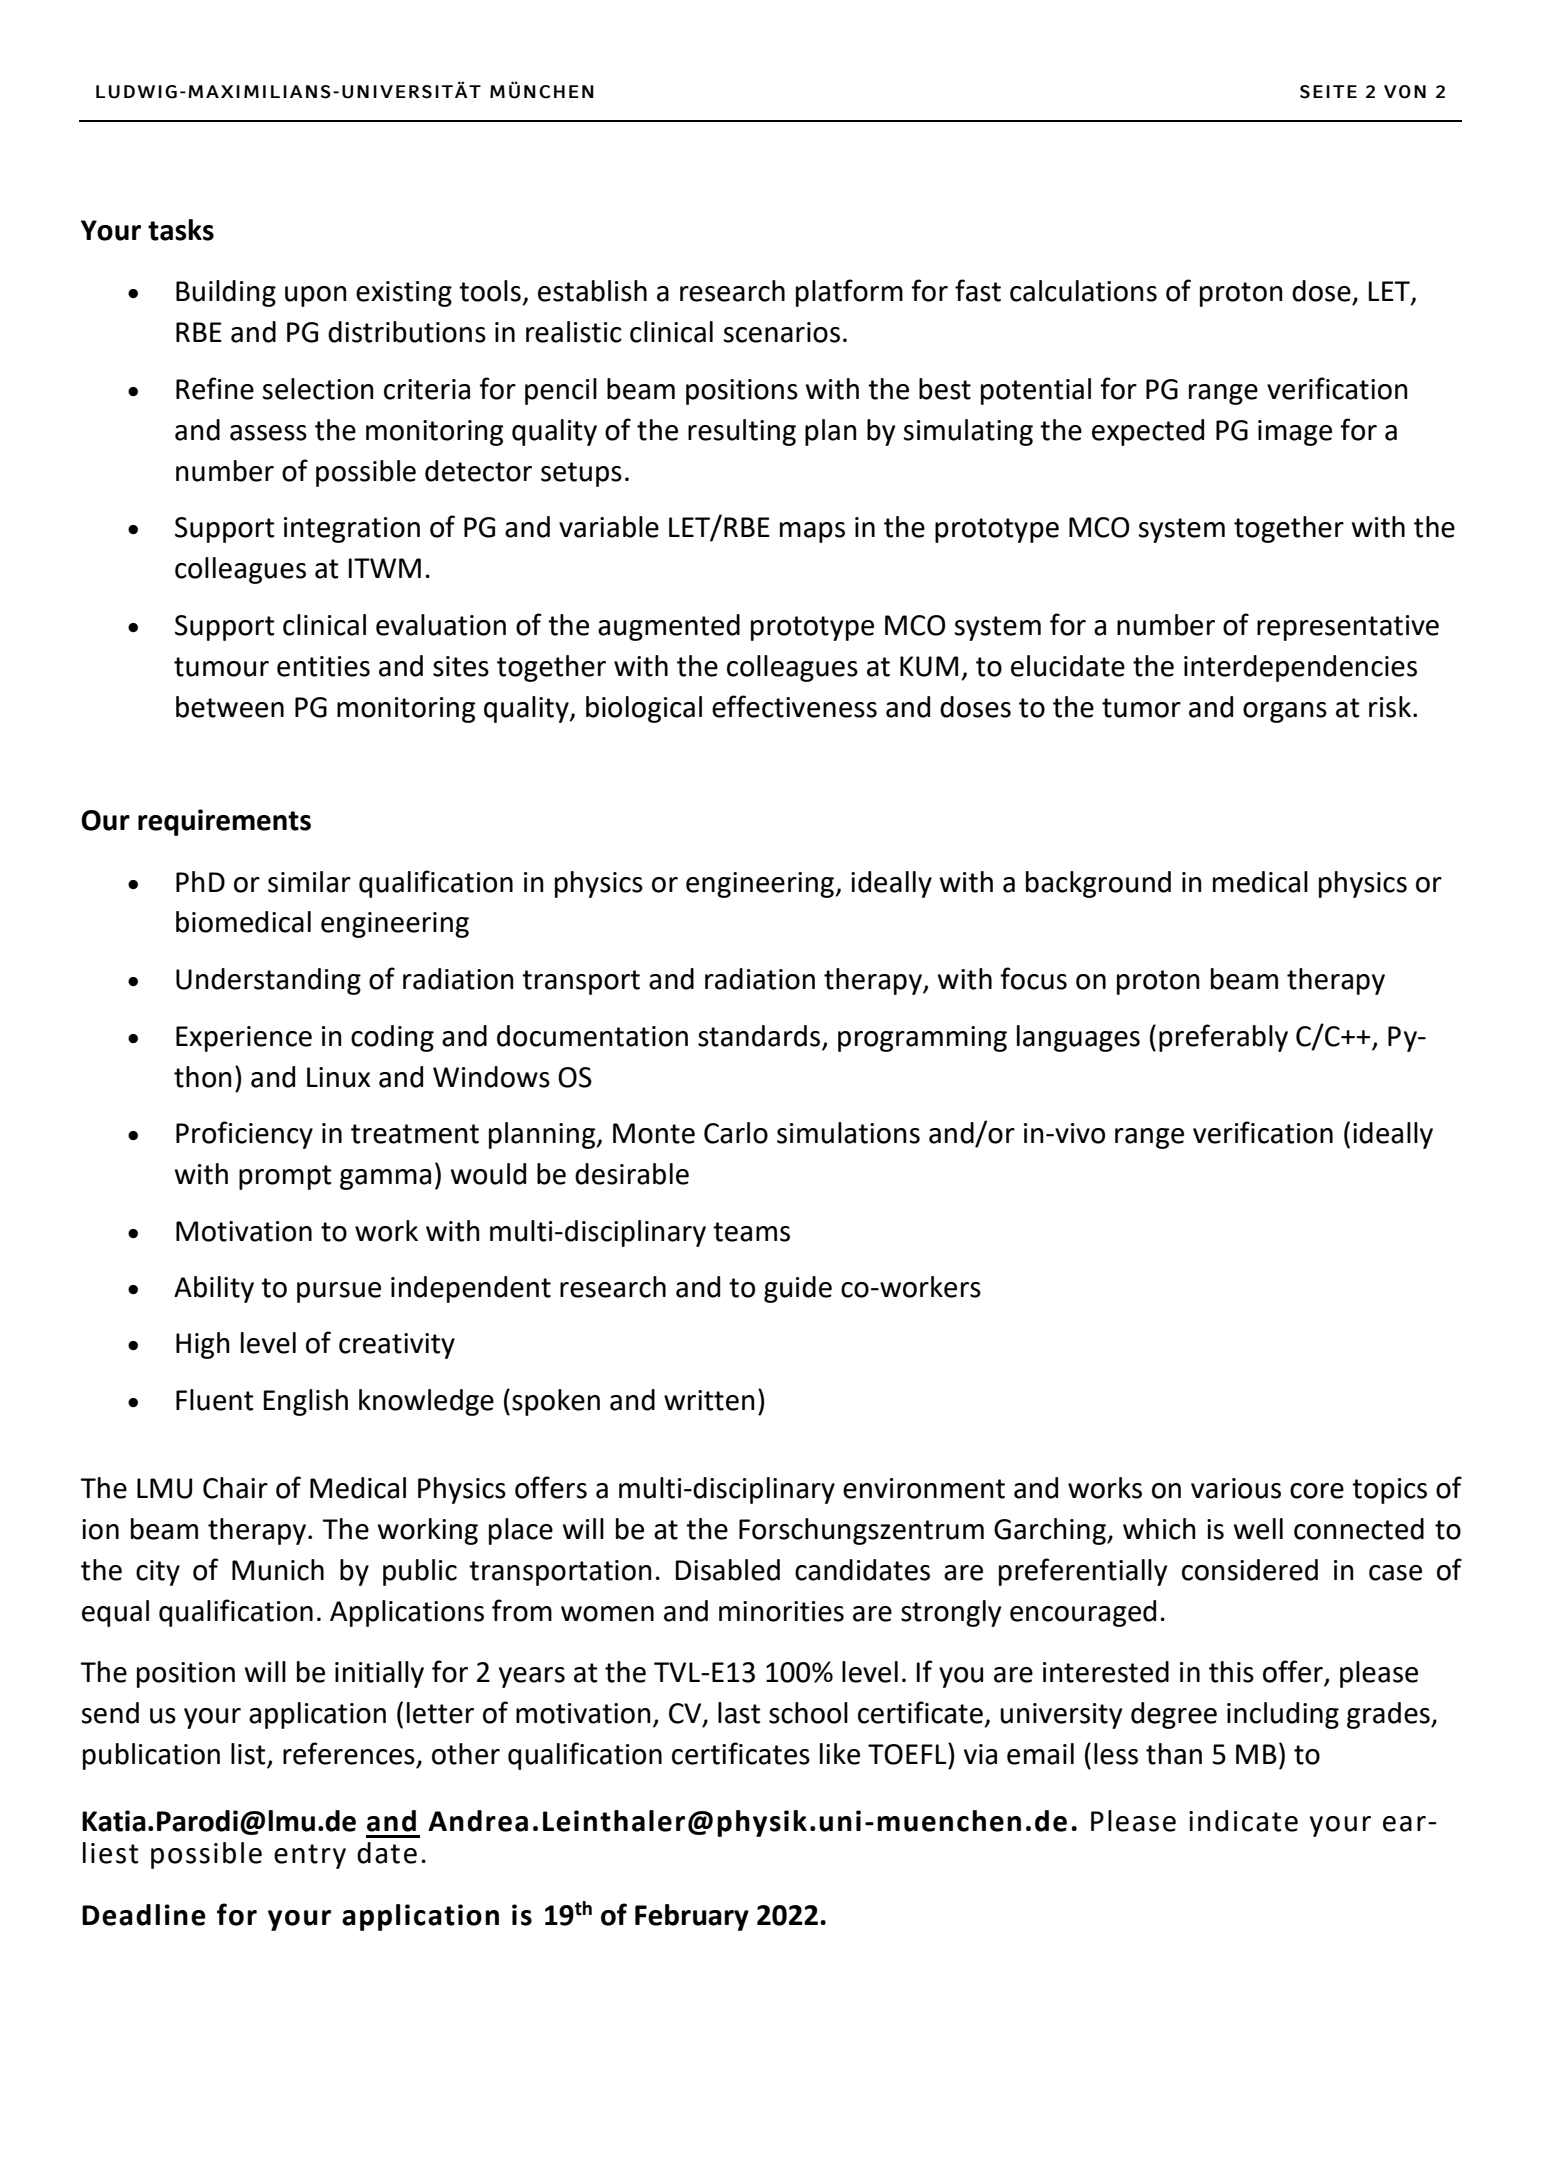  Describe the element at coordinates (1236, 1488) in the screenshot. I see `various` at that location.
